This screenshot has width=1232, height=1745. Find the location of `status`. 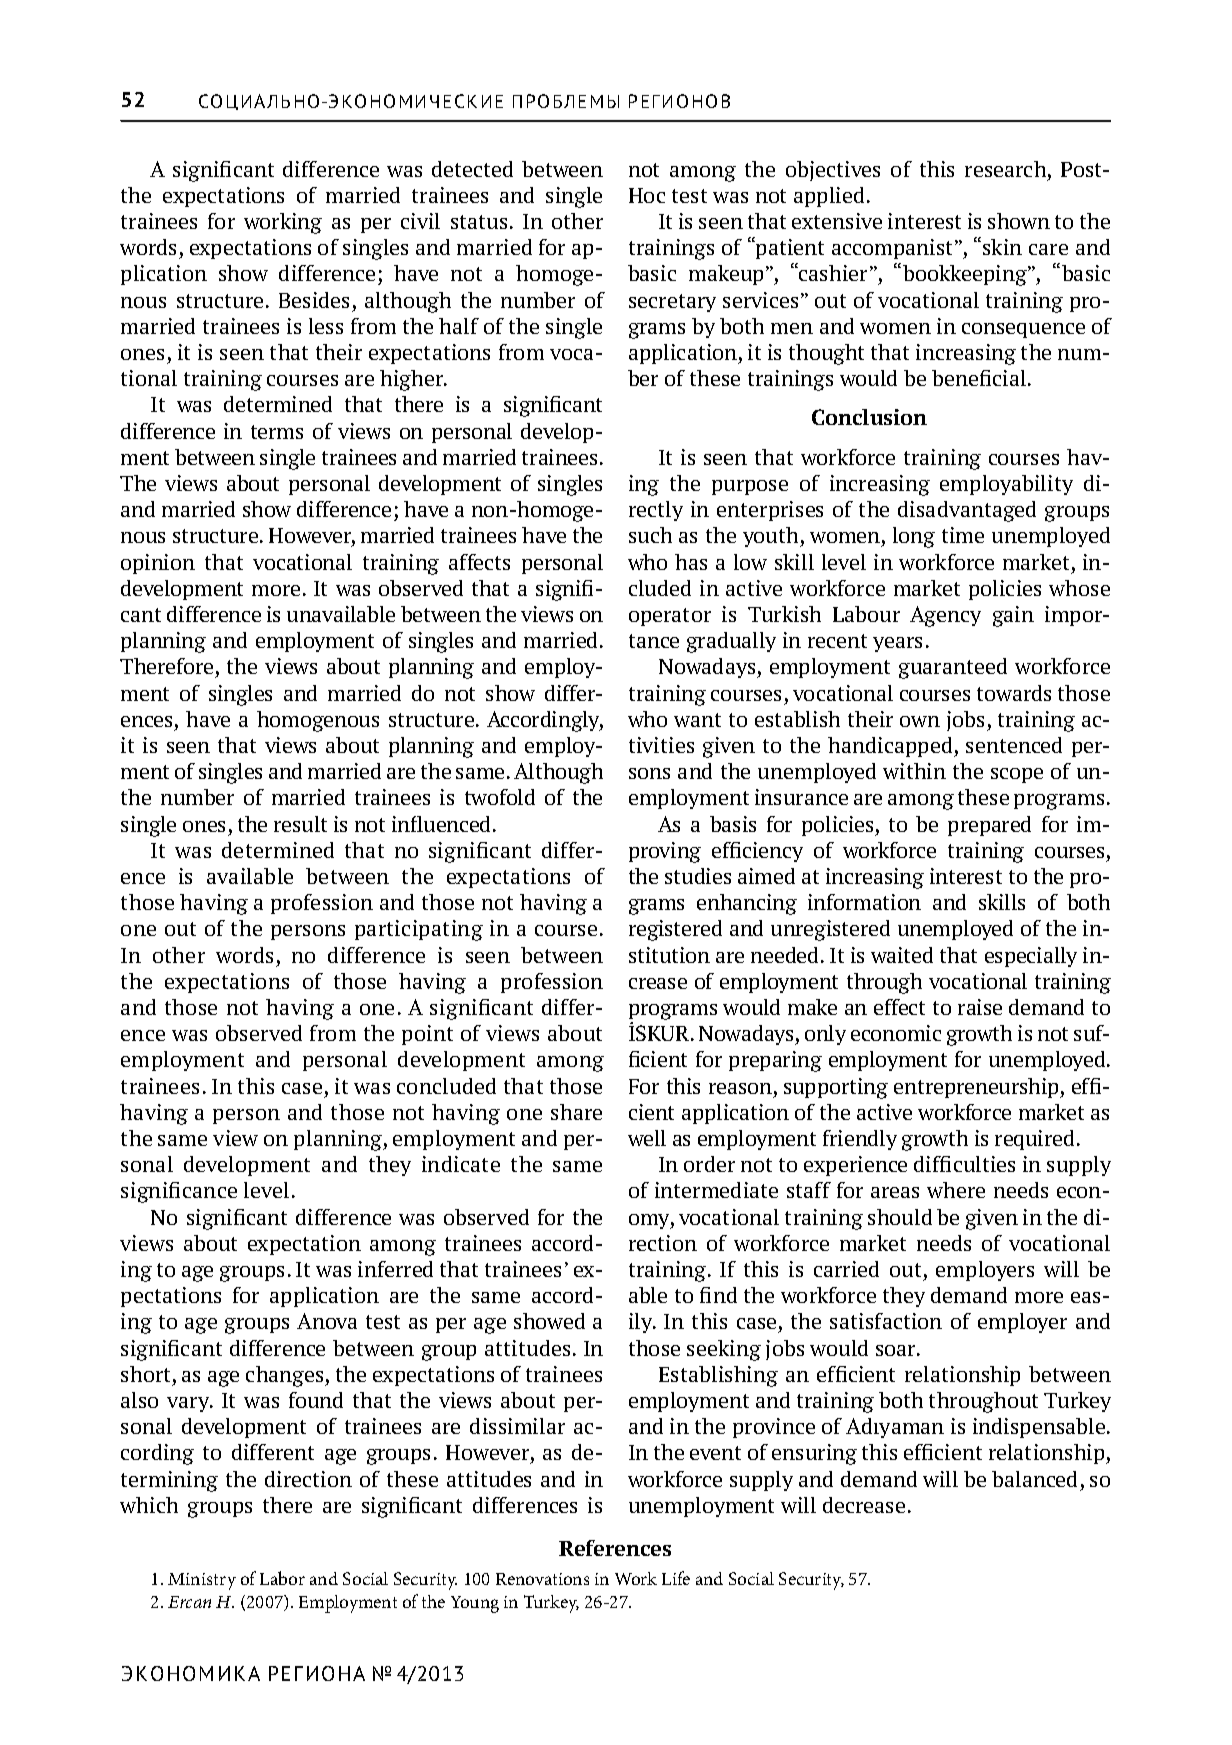

status is located at coordinates (479, 222).
